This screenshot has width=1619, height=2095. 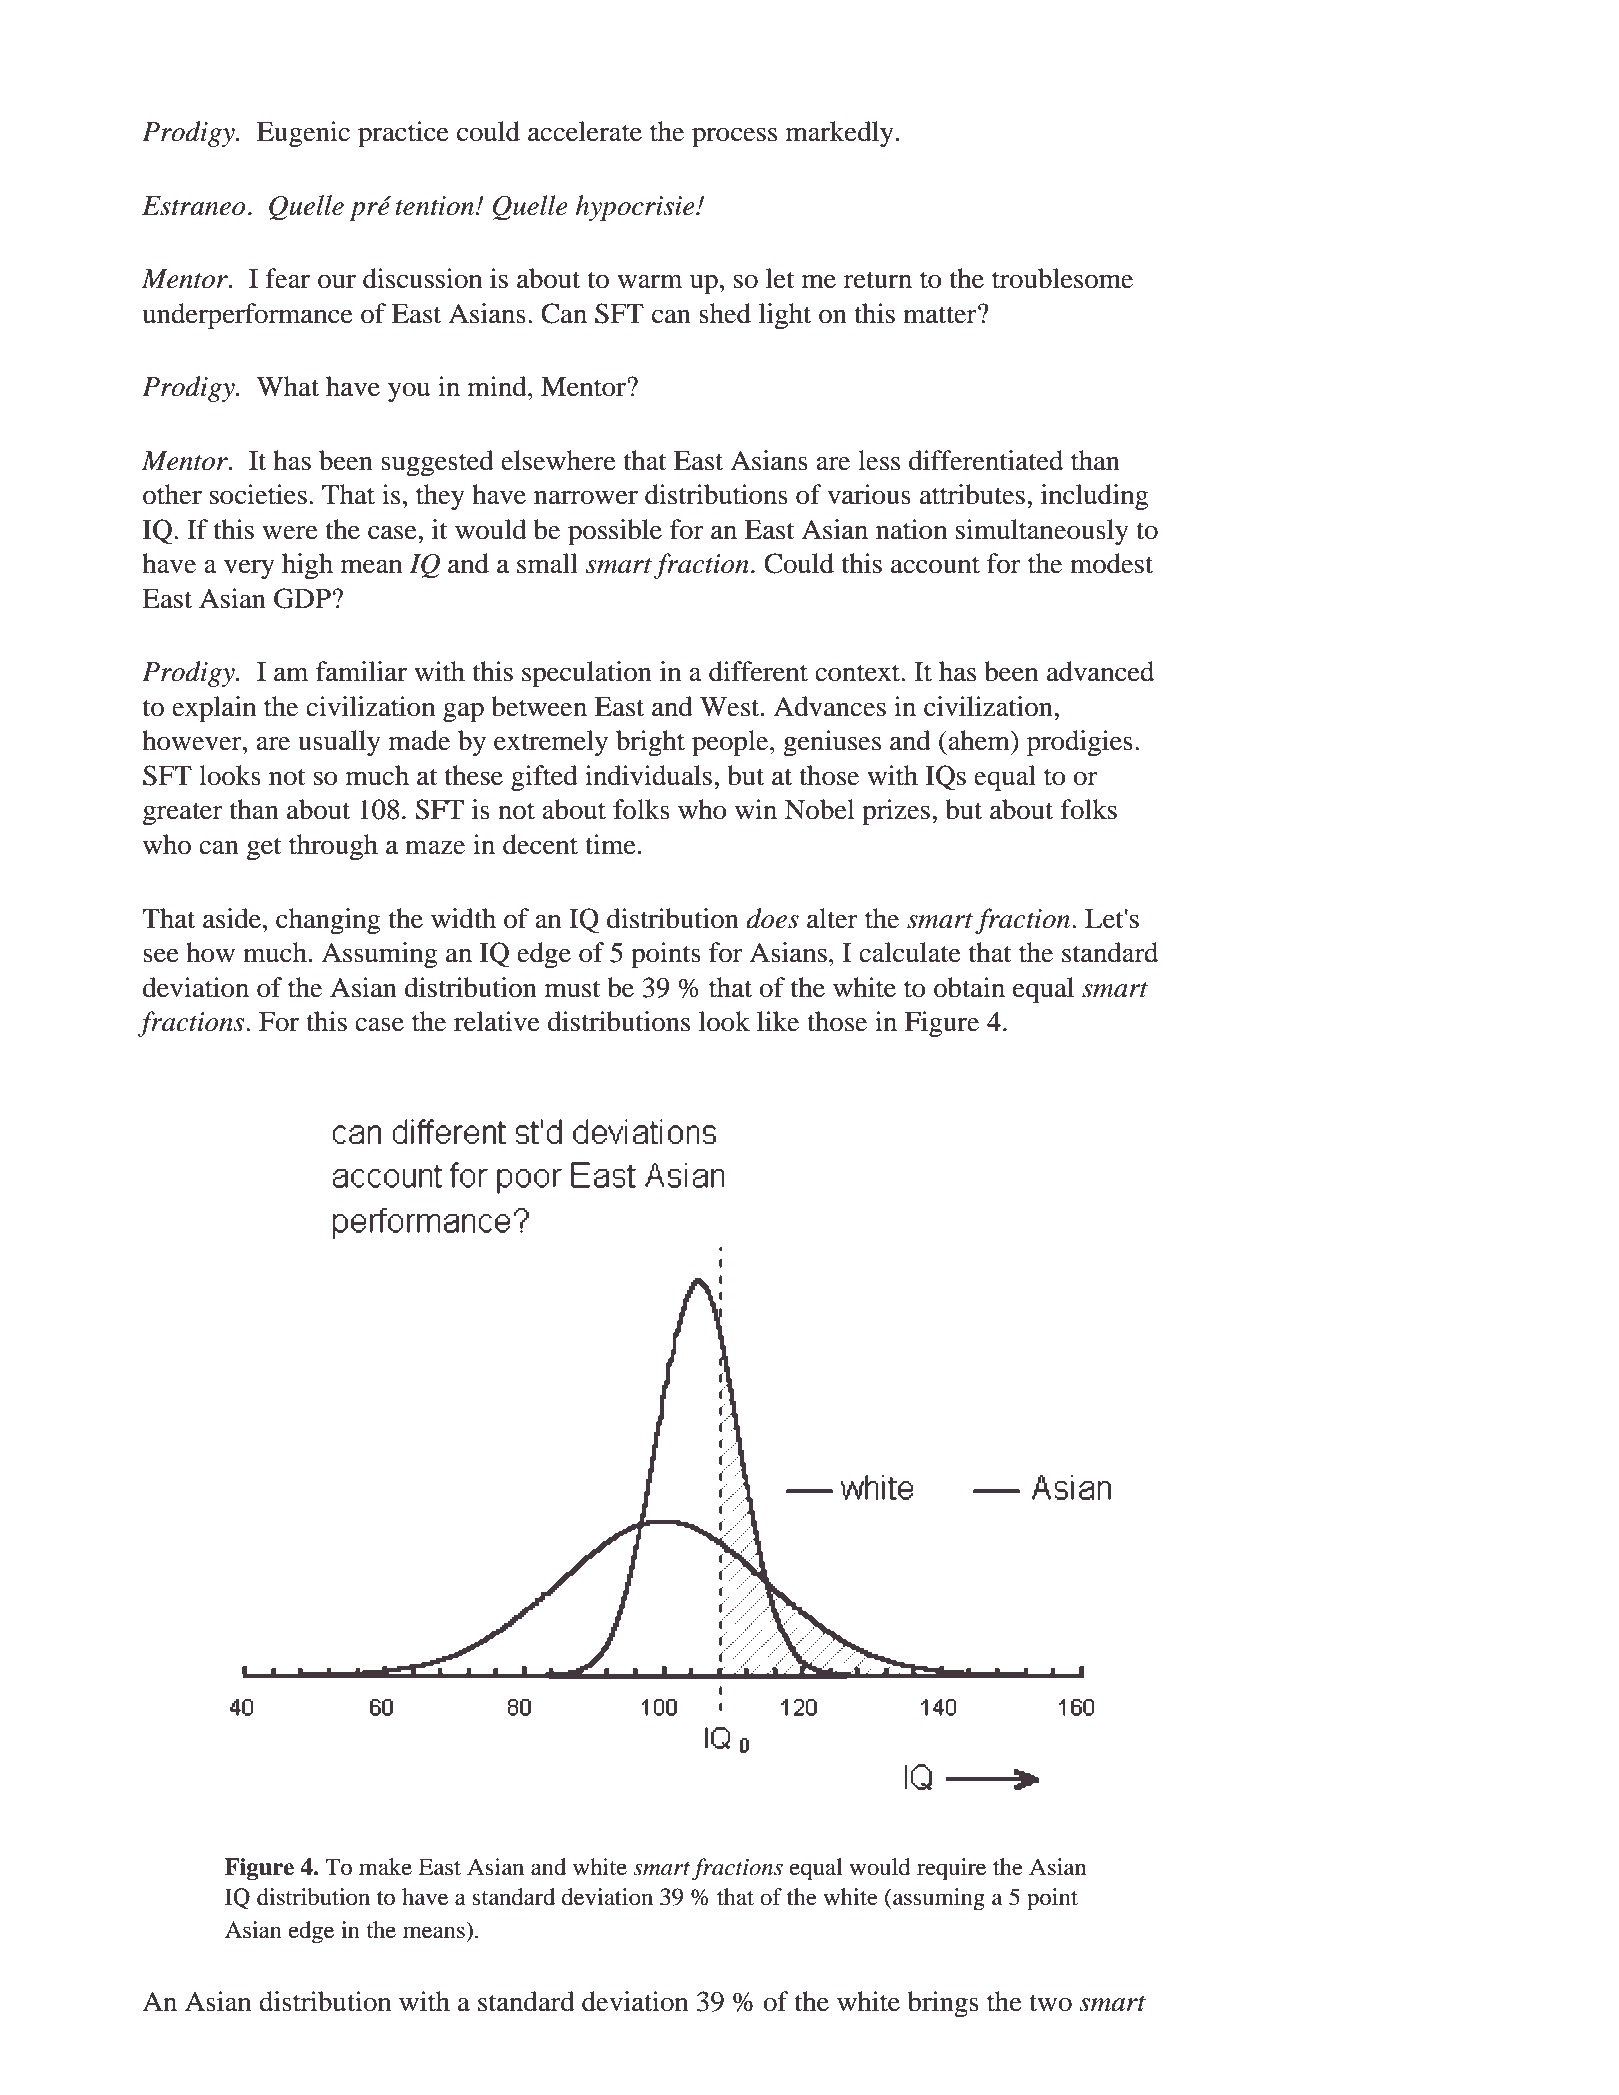 I want to click on obtain, so click(x=969, y=987).
